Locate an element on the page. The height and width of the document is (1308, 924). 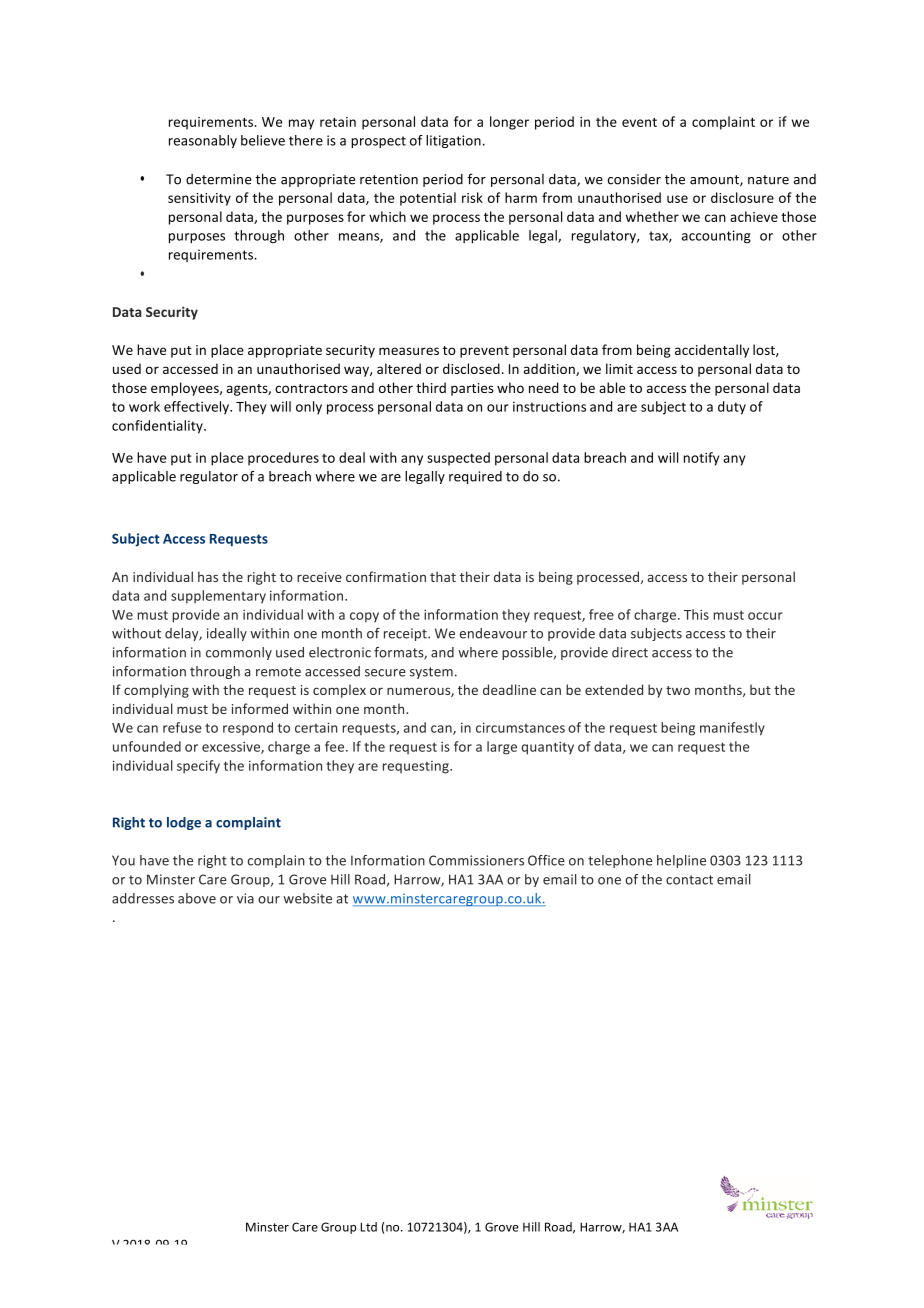
contact is located at coordinates (689, 880).
